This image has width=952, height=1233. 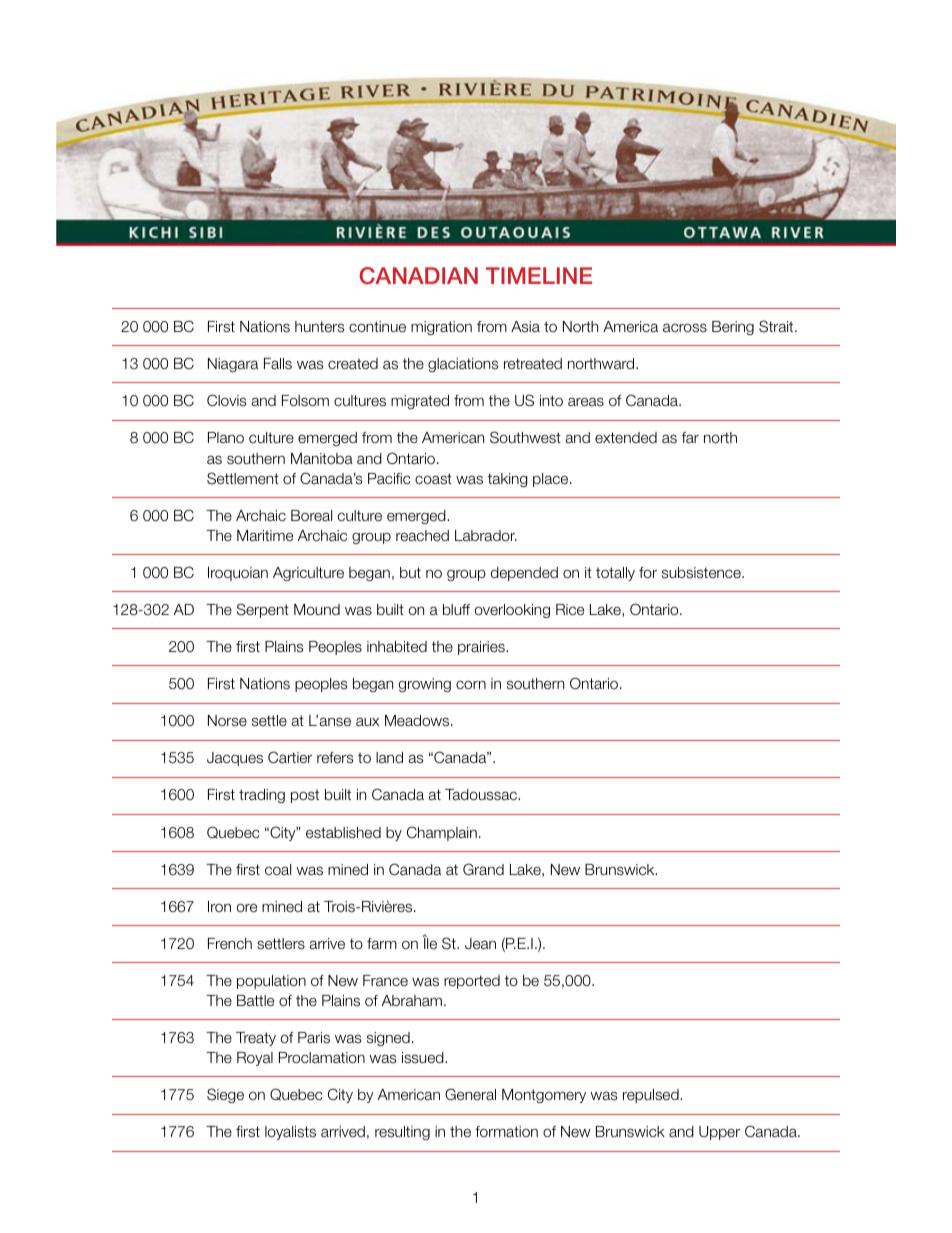 What do you see at coordinates (483, 869) in the image?
I see `Grand` at bounding box center [483, 869].
